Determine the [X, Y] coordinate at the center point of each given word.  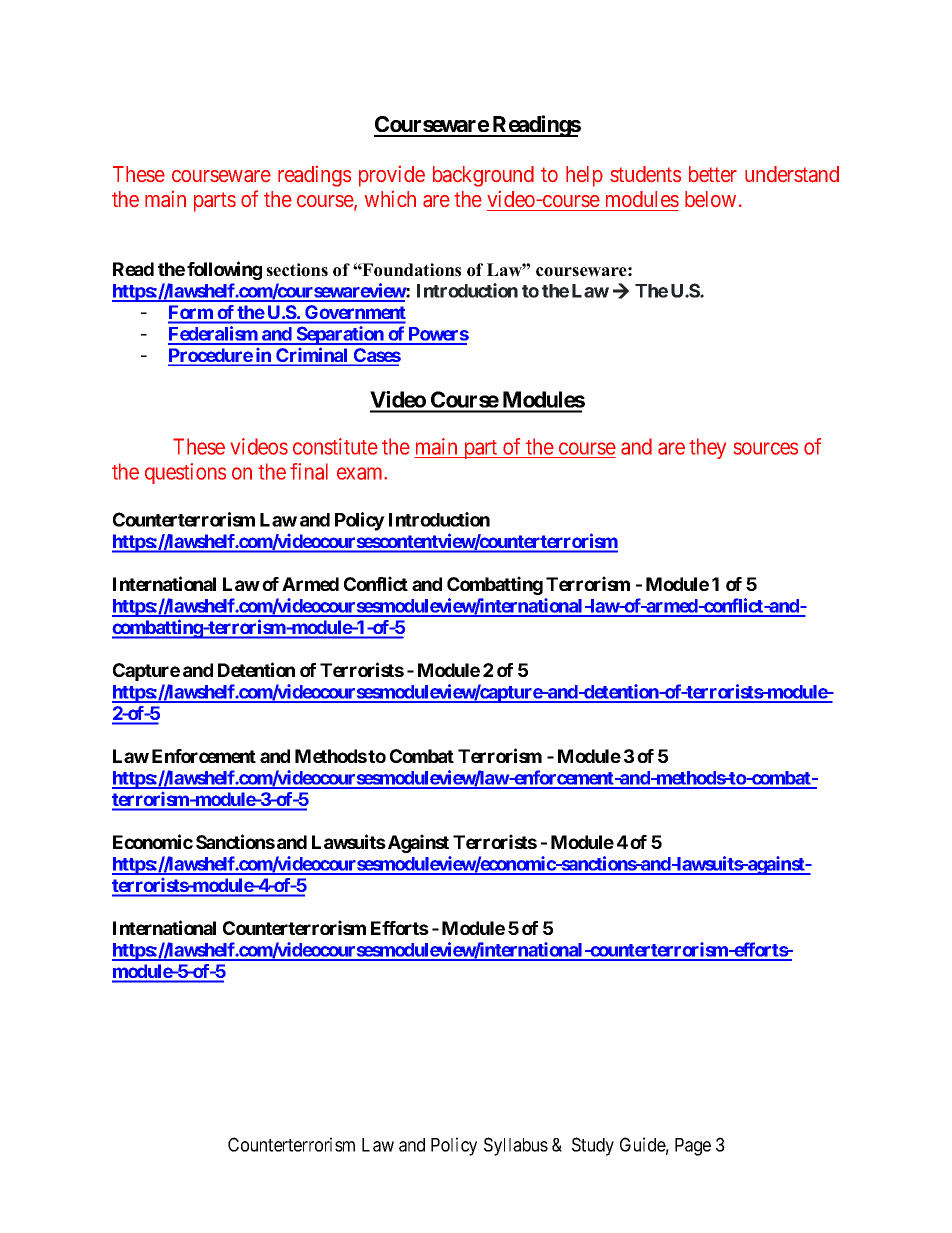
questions [185, 473]
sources [766, 448]
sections [297, 270]
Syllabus [516, 1146]
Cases [376, 356]
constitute [335, 446]
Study [593, 1146]
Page [693, 1147]
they [707, 448]
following [224, 270]
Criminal [312, 356]
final [309, 471]
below [710, 199]
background [483, 176]
